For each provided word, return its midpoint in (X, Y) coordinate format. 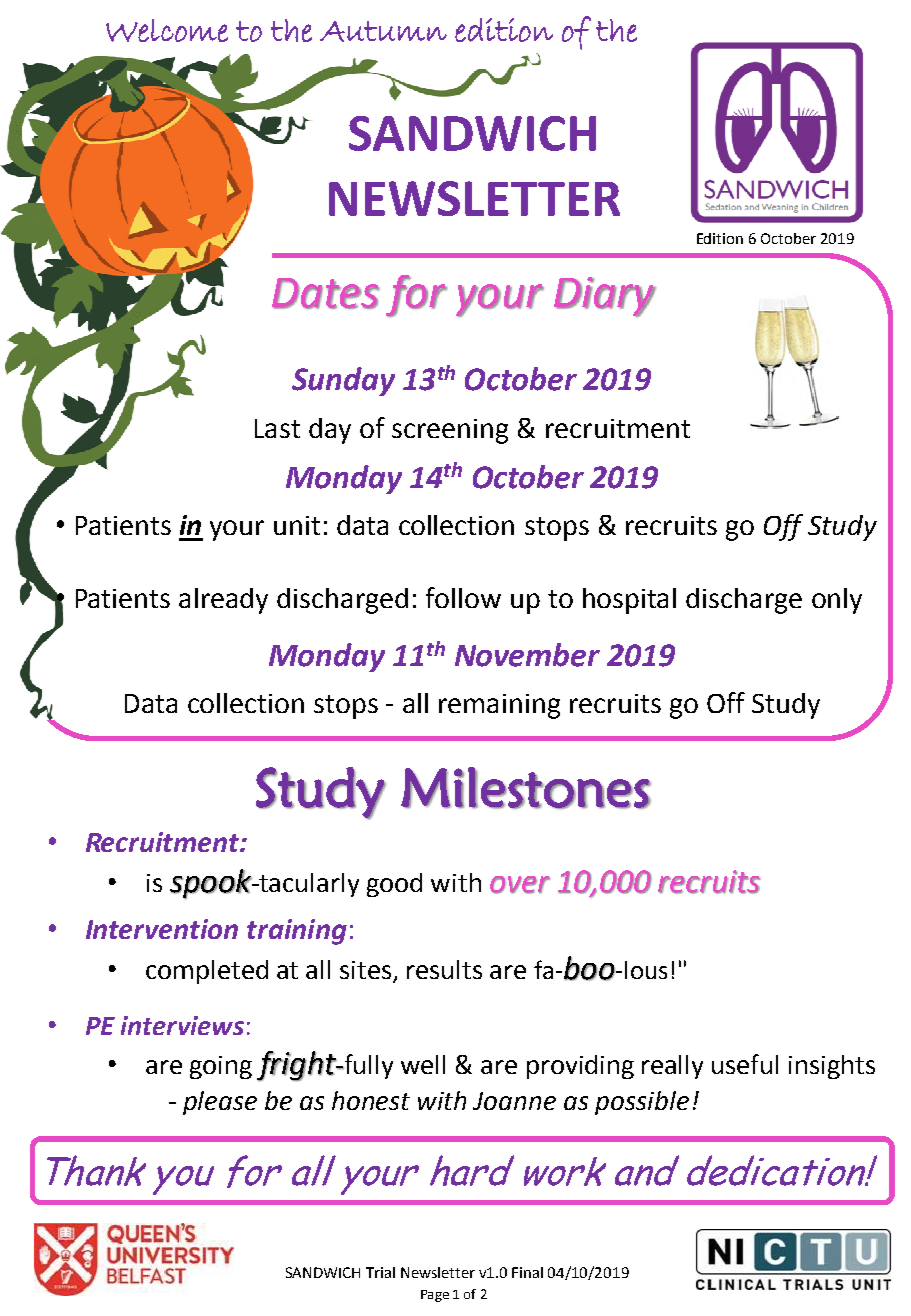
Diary (605, 297)
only (837, 601)
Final (527, 1272)
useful (745, 1064)
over (520, 885)
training (297, 932)
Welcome (167, 30)
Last (277, 428)
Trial (380, 1272)
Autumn (383, 31)
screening (450, 431)
